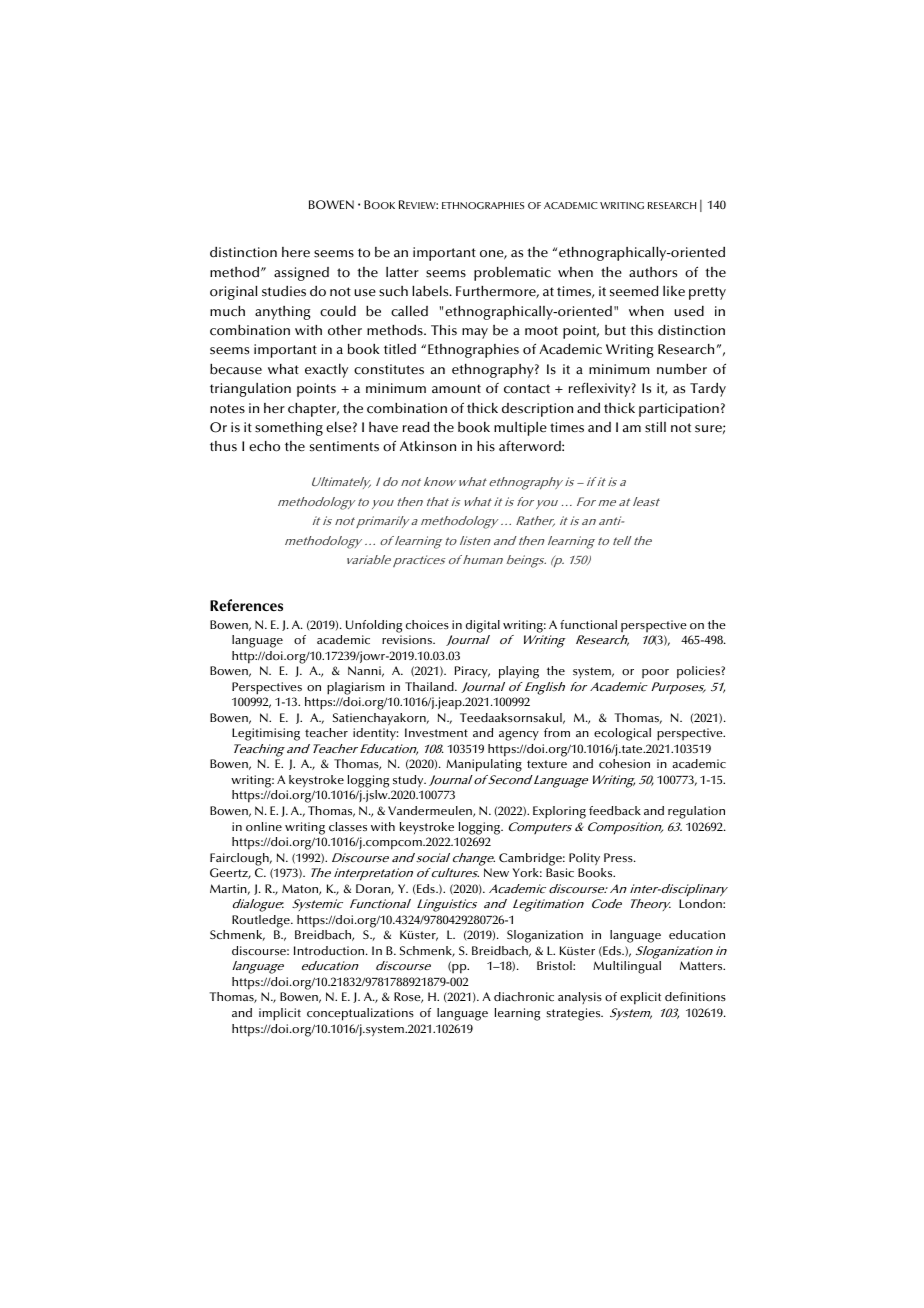 Image resolution: width=924 pixels, height=1308 pixels. What do you see at coordinates (428, 446) in the document?
I see `Atkinson` at bounding box center [428, 446].
